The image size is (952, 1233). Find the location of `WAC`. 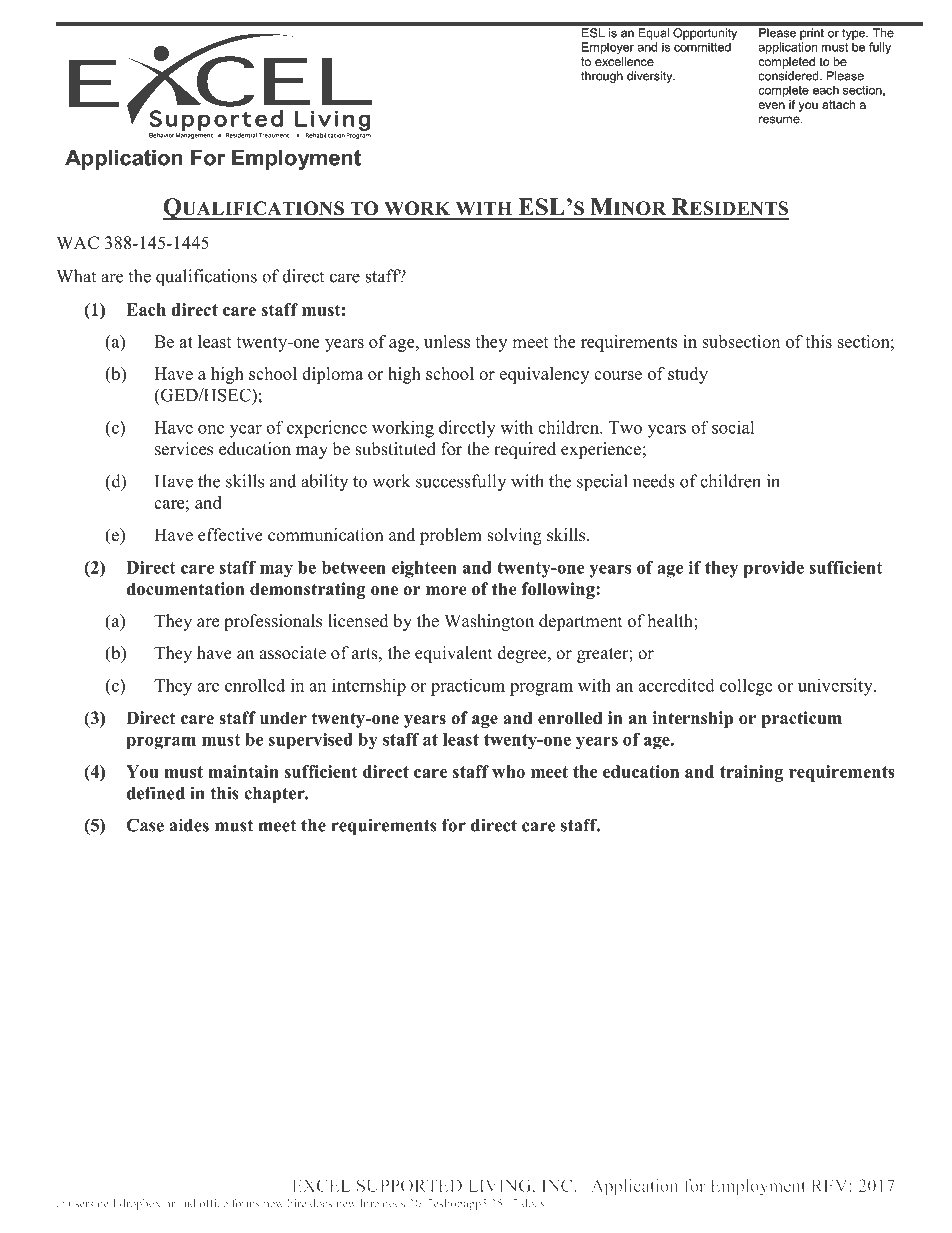

WAC is located at coordinates (77, 243).
